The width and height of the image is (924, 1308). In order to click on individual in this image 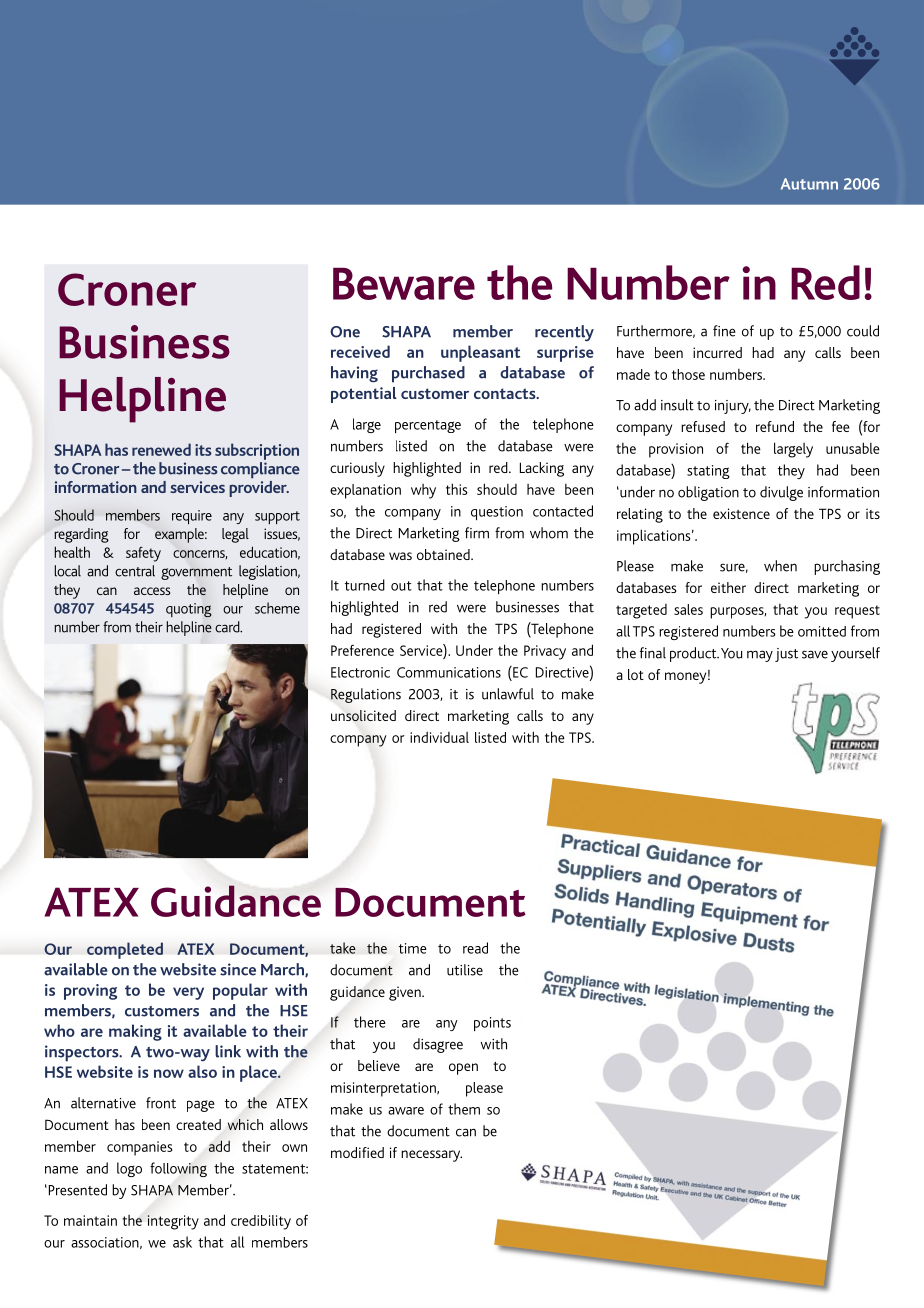, I will do `click(439, 737)`.
